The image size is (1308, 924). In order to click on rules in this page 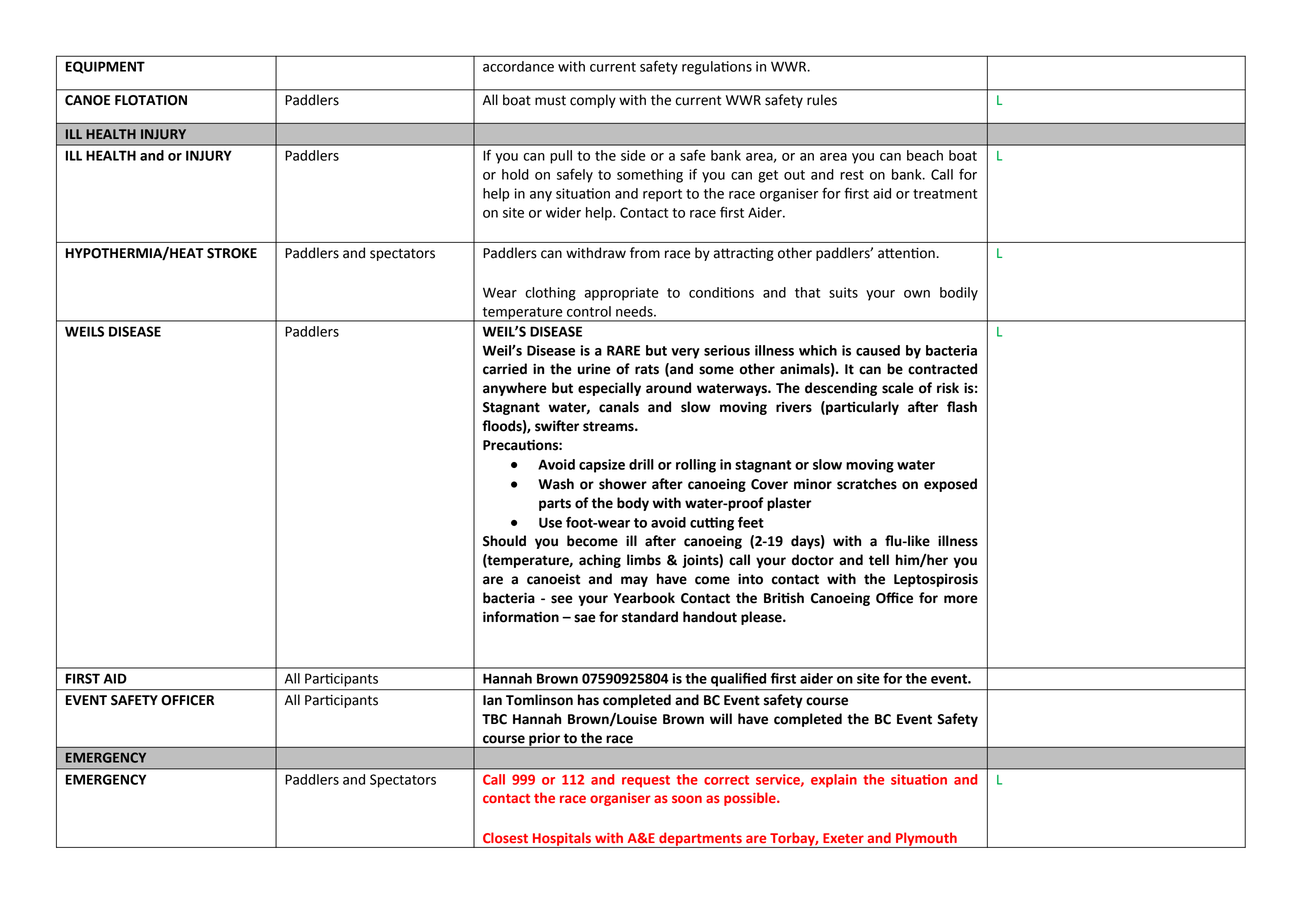, I will do `click(822, 100)`.
